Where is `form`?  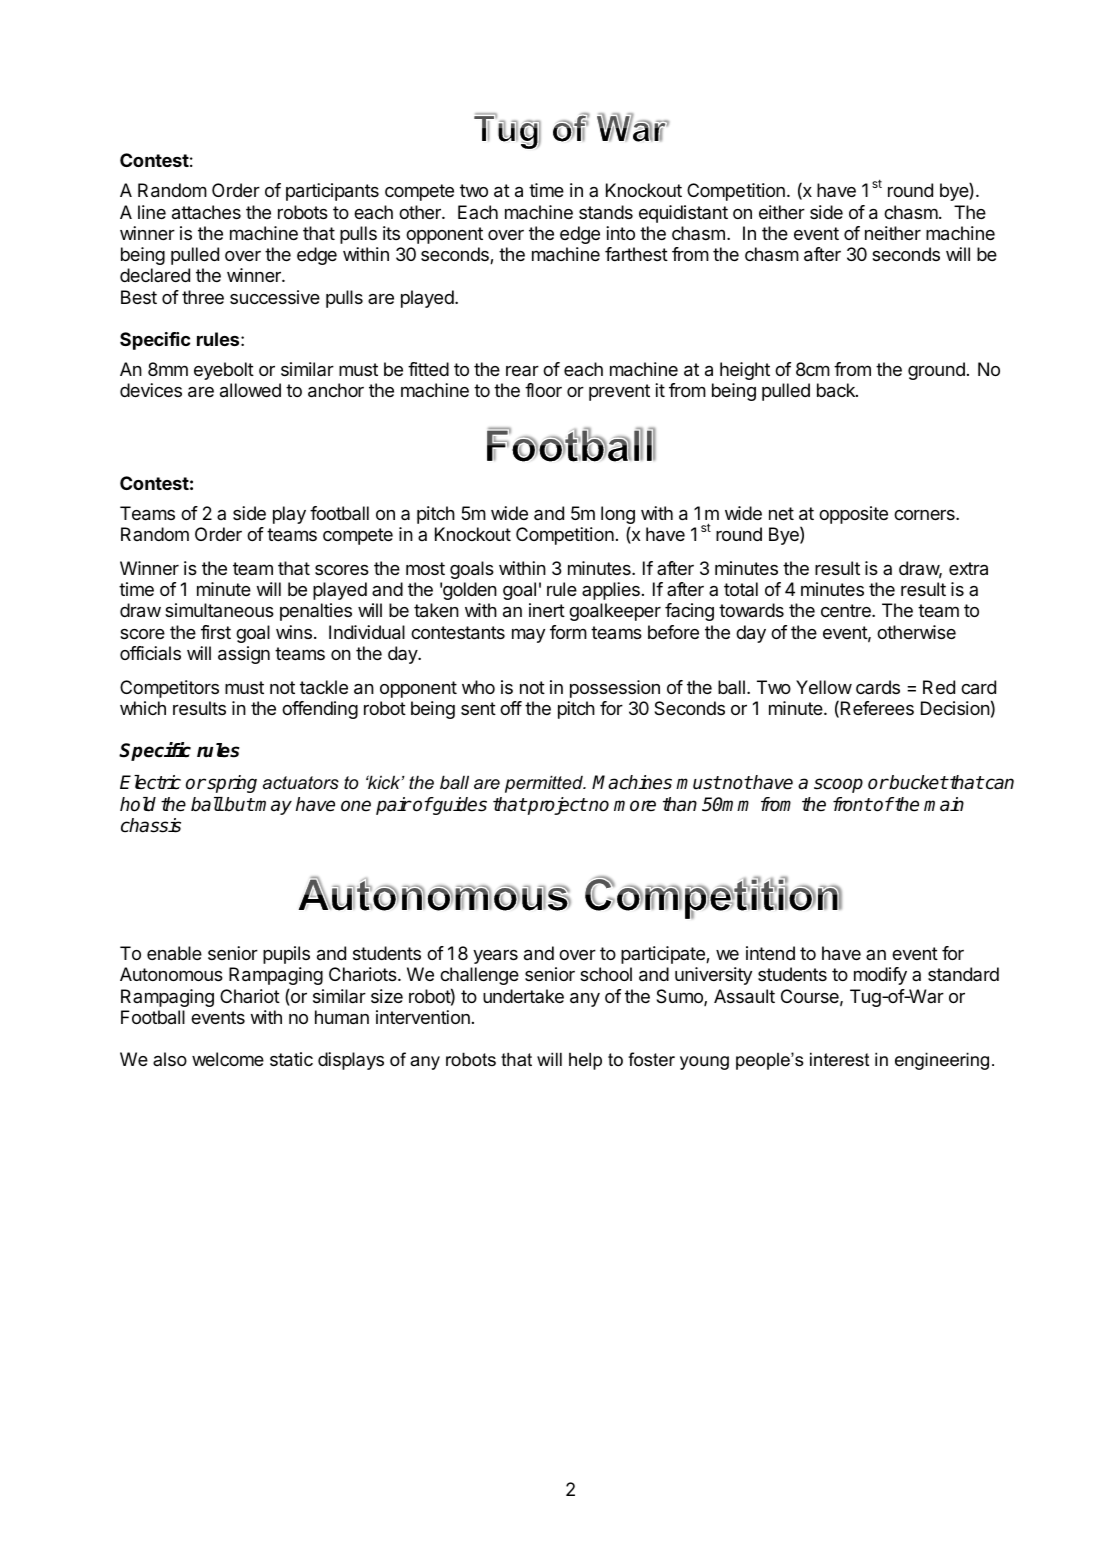
form is located at coordinates (568, 632).
